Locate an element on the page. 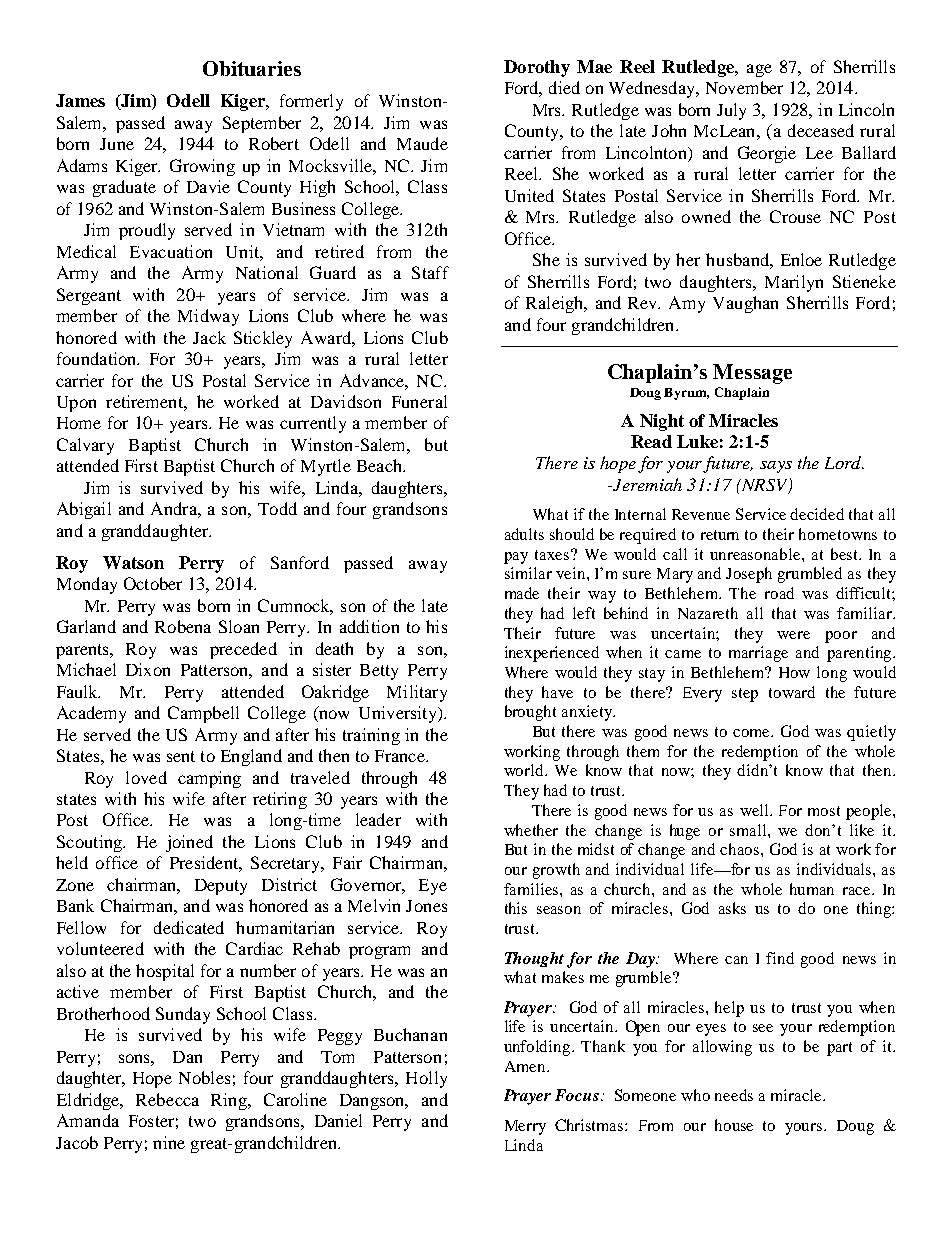 The height and width of the document is (1233, 952). June is located at coordinates (117, 144).
